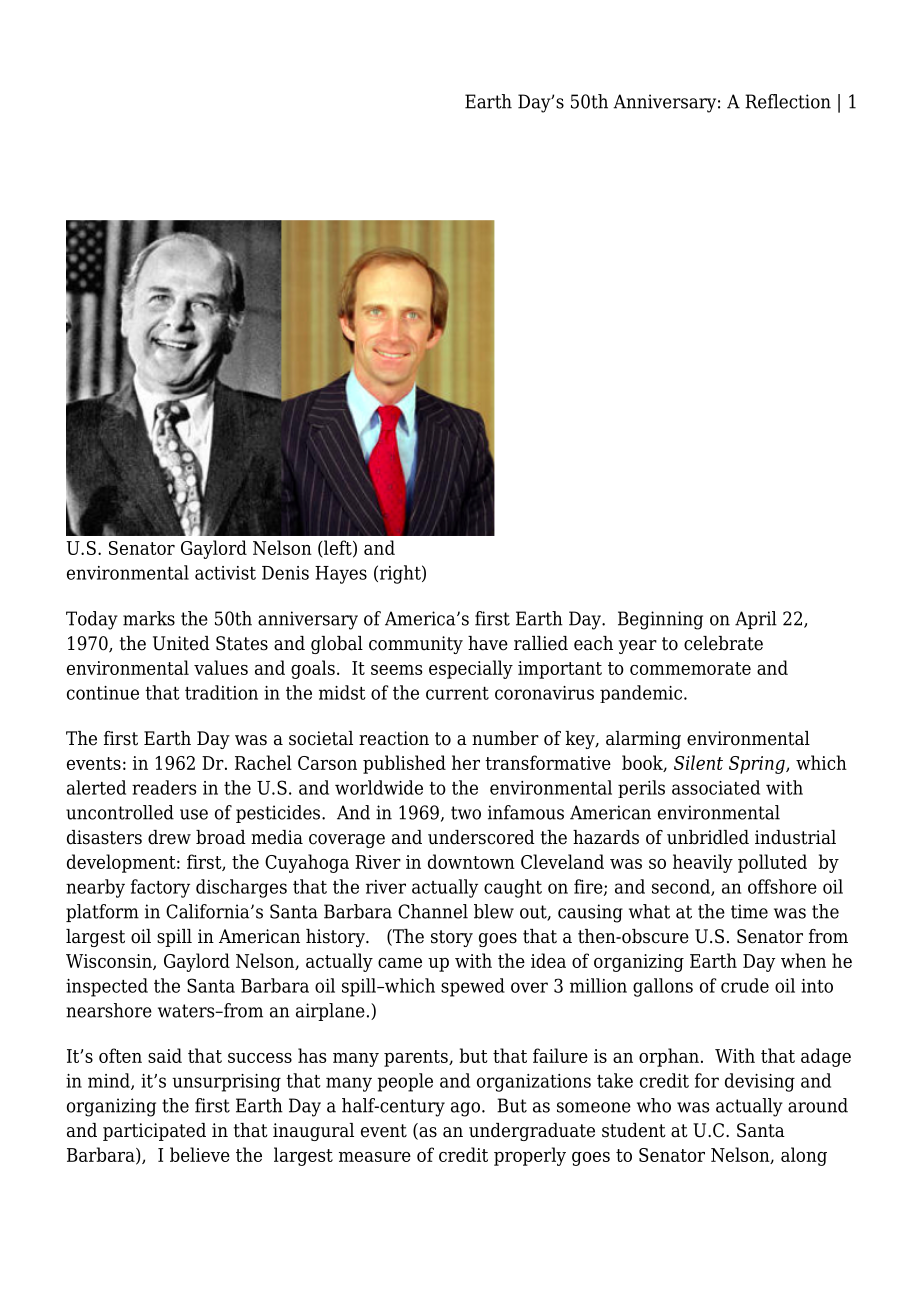 This screenshot has height=1308, width=924. What do you see at coordinates (788, 101) in the screenshot?
I see `Reflection` at bounding box center [788, 101].
